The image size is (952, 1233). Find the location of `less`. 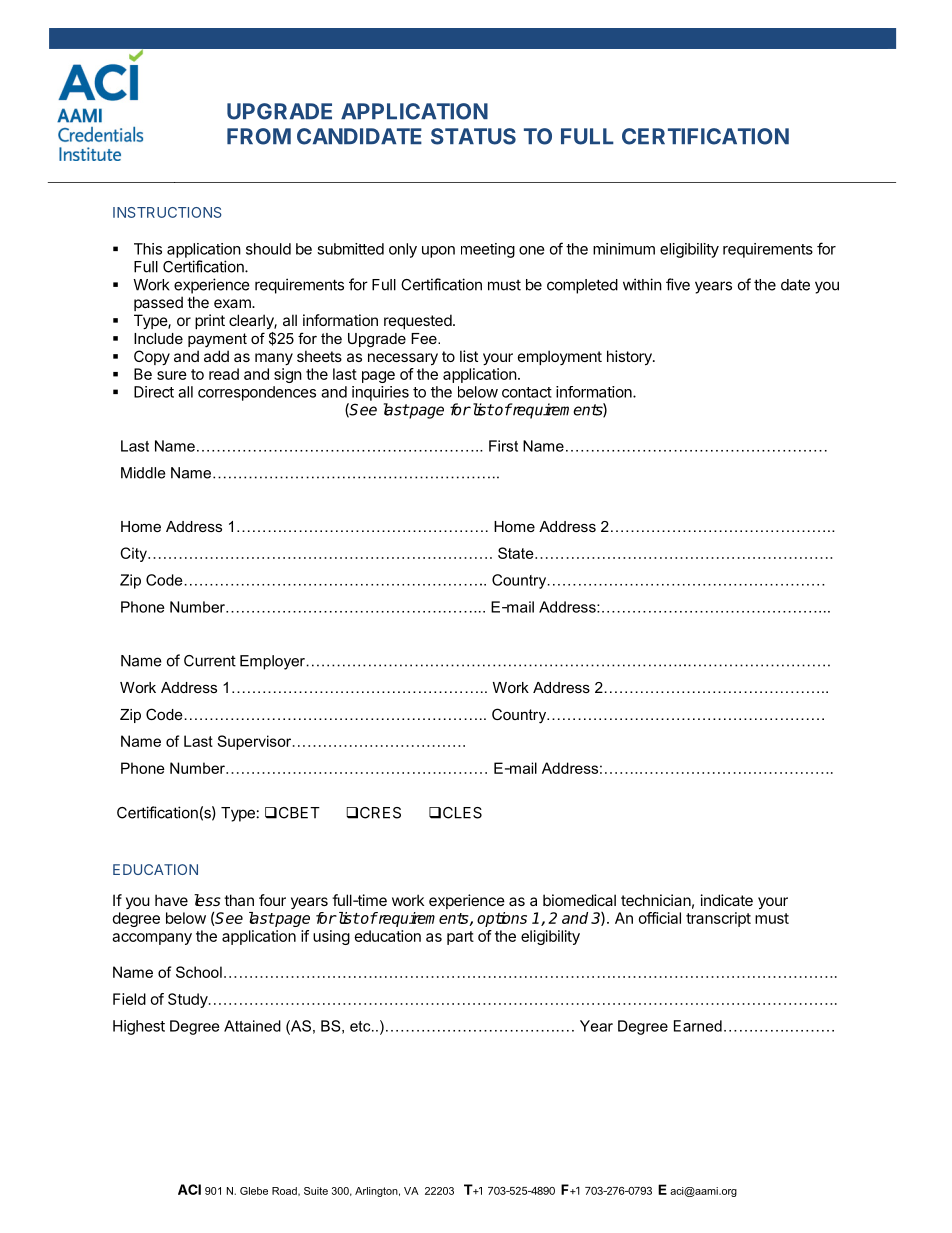

less is located at coordinates (207, 900).
